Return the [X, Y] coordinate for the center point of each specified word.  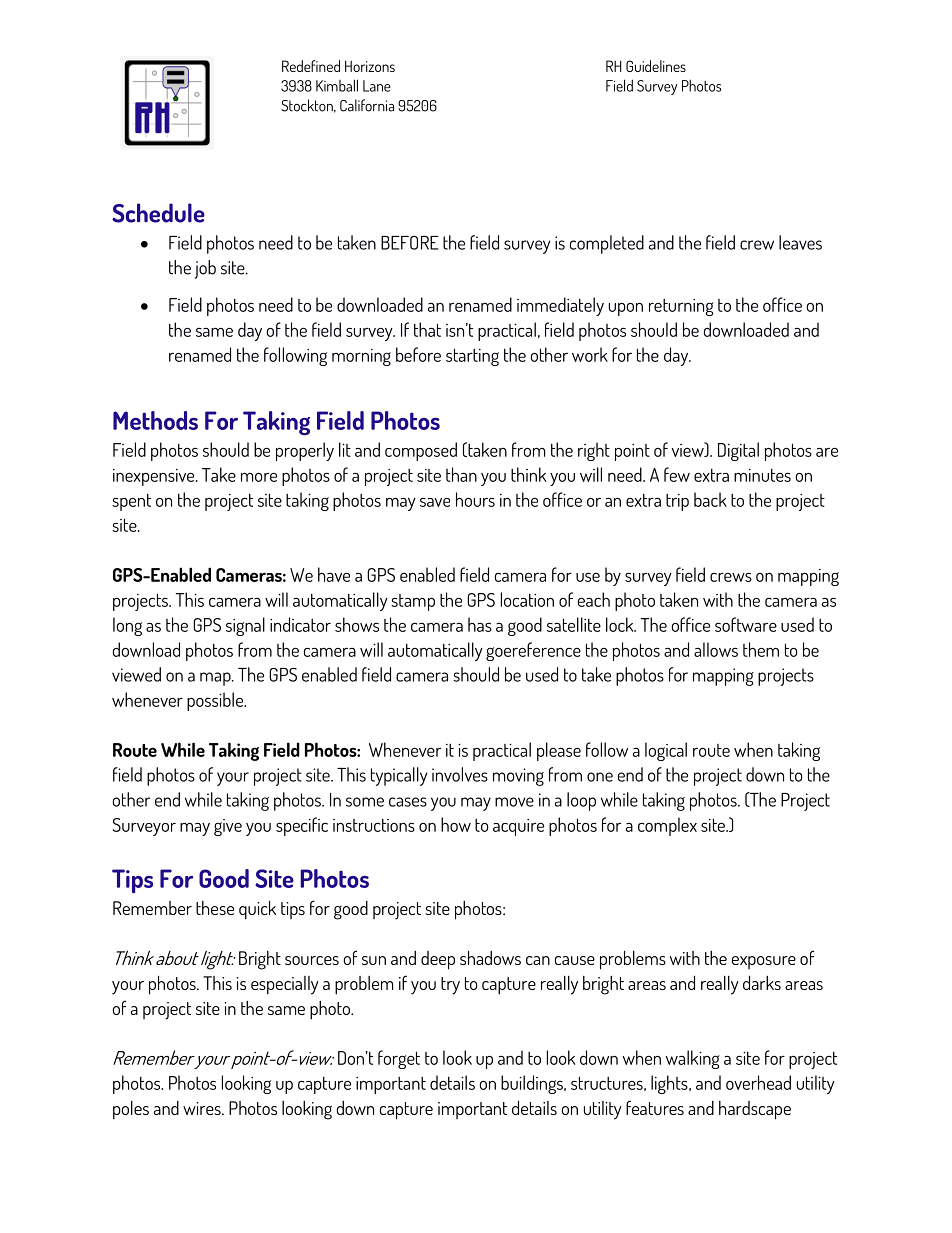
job [205, 269]
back [710, 499]
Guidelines [656, 66]
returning [681, 307]
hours [475, 499]
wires [203, 1108]
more [259, 477]
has [480, 624]
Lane [377, 86]
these [215, 908]
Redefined [311, 66]
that [427, 329]
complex [667, 826]
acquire [518, 827]
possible [216, 701]
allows [716, 649]
